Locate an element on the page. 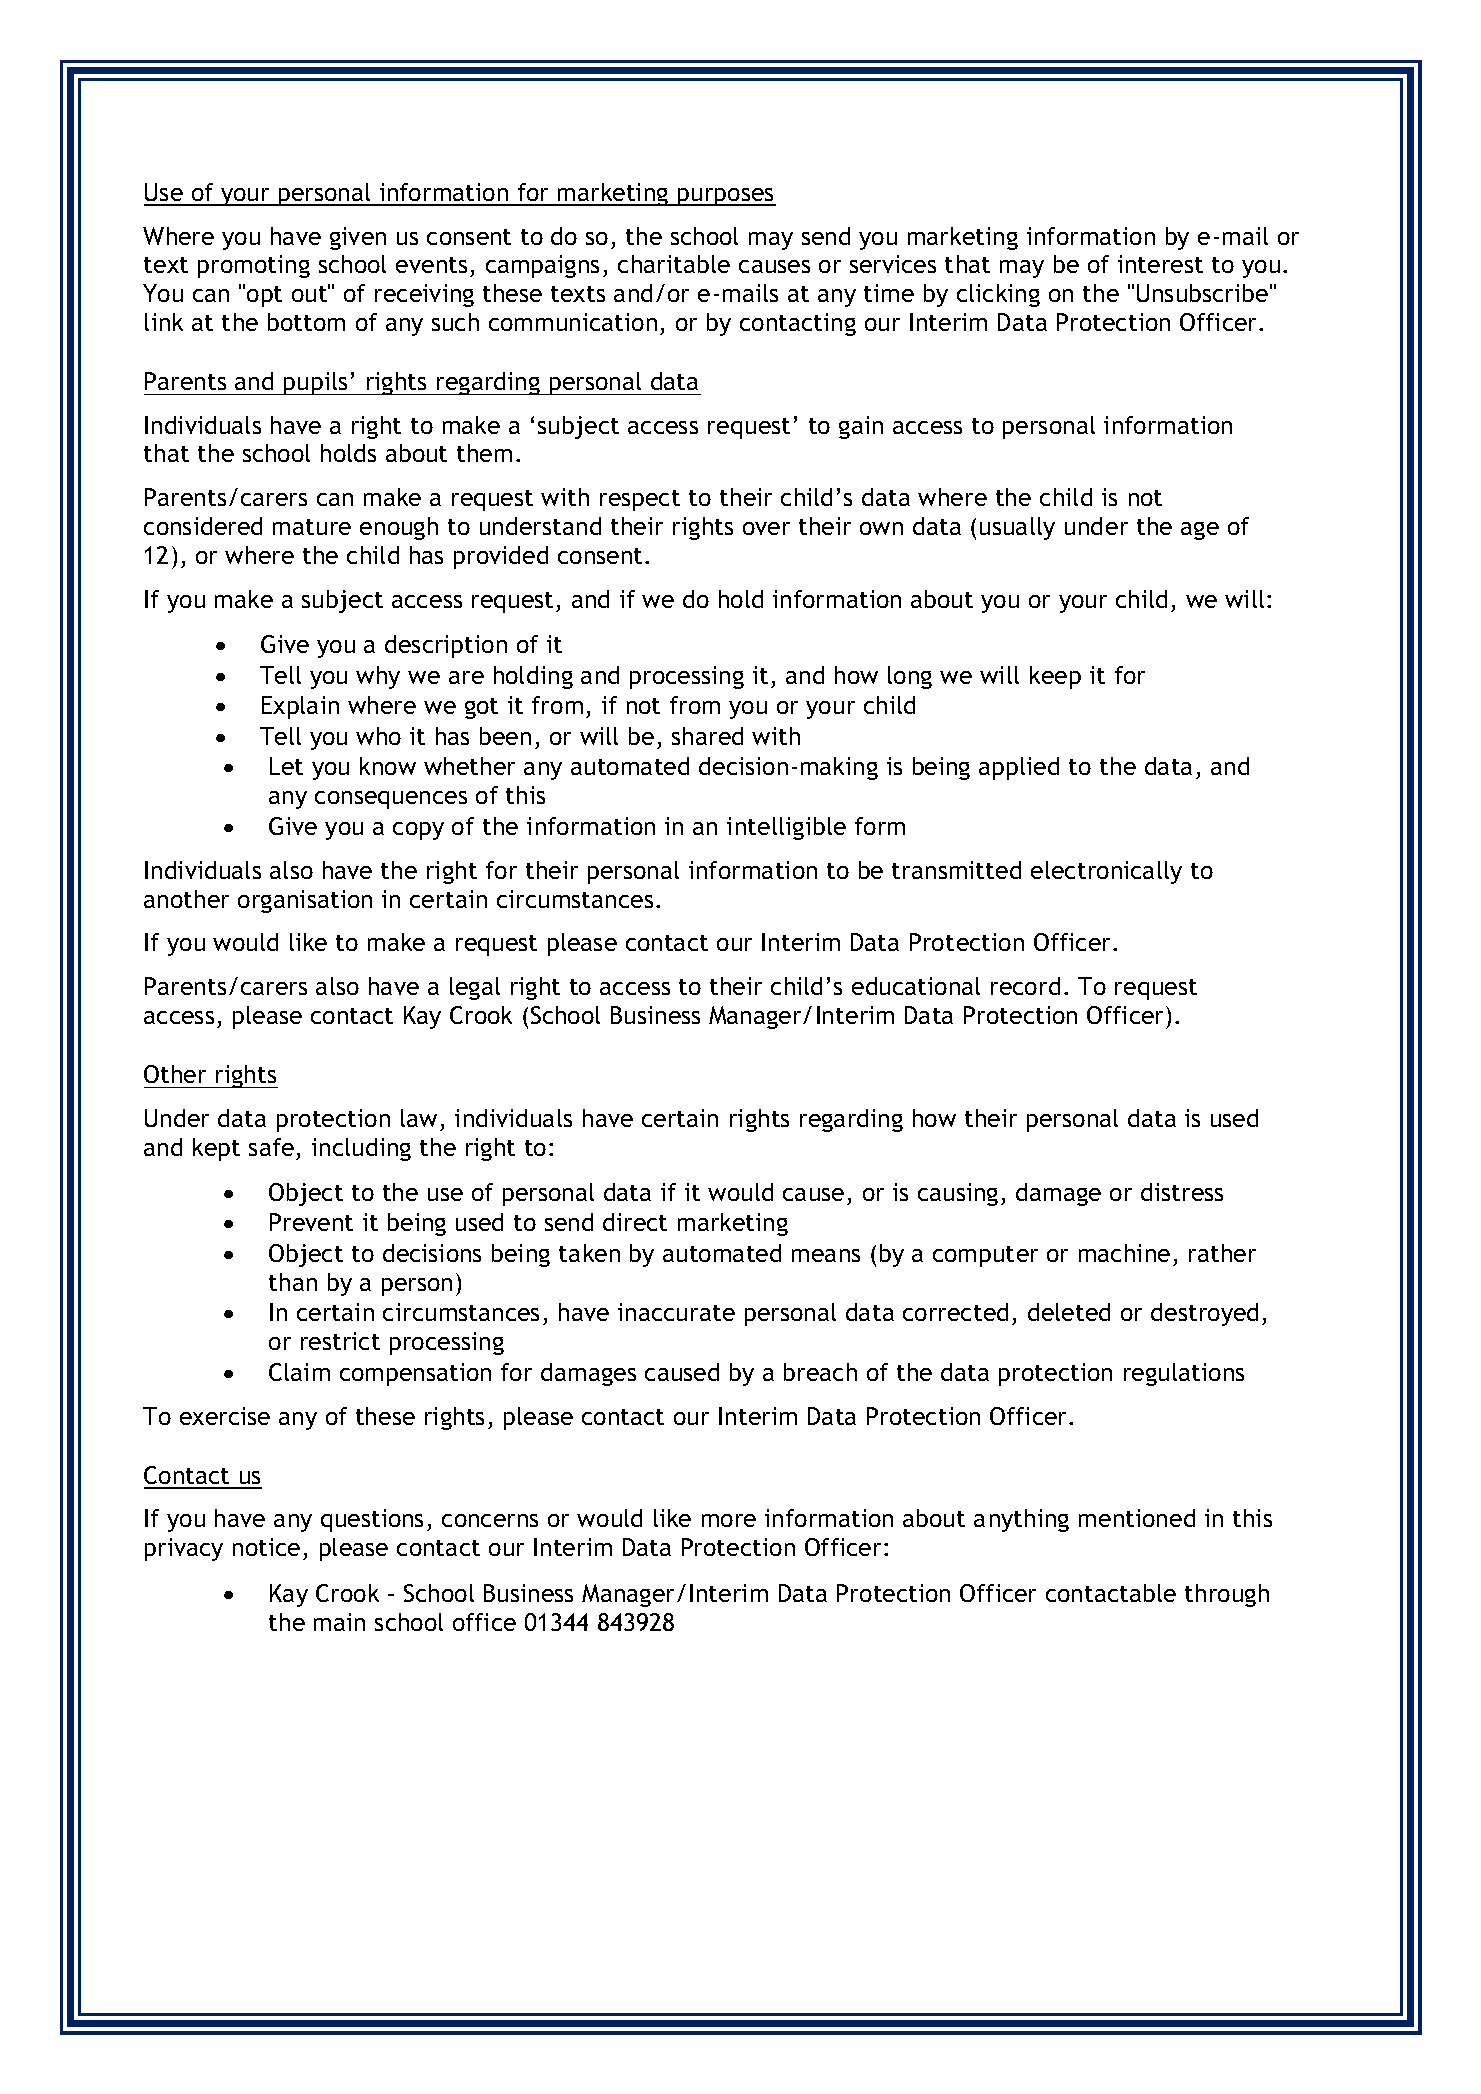 The height and width of the document is (2094, 1481). educational is located at coordinates (916, 986).
